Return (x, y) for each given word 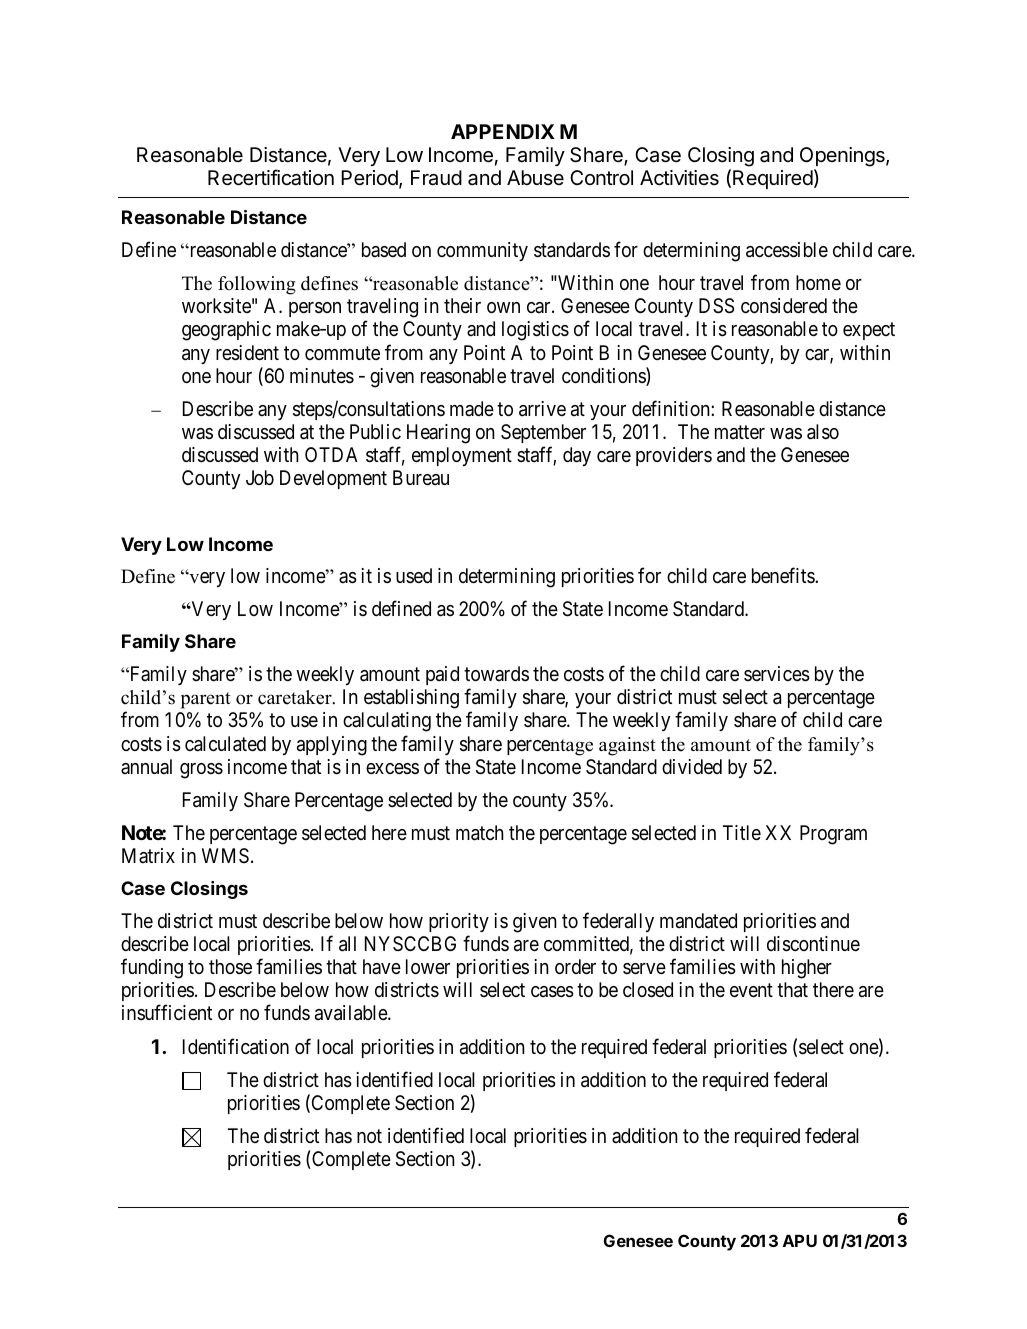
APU (800, 1241)
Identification (236, 1046)
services (777, 674)
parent (206, 700)
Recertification (271, 177)
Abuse (535, 177)
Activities (679, 178)
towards (496, 673)
